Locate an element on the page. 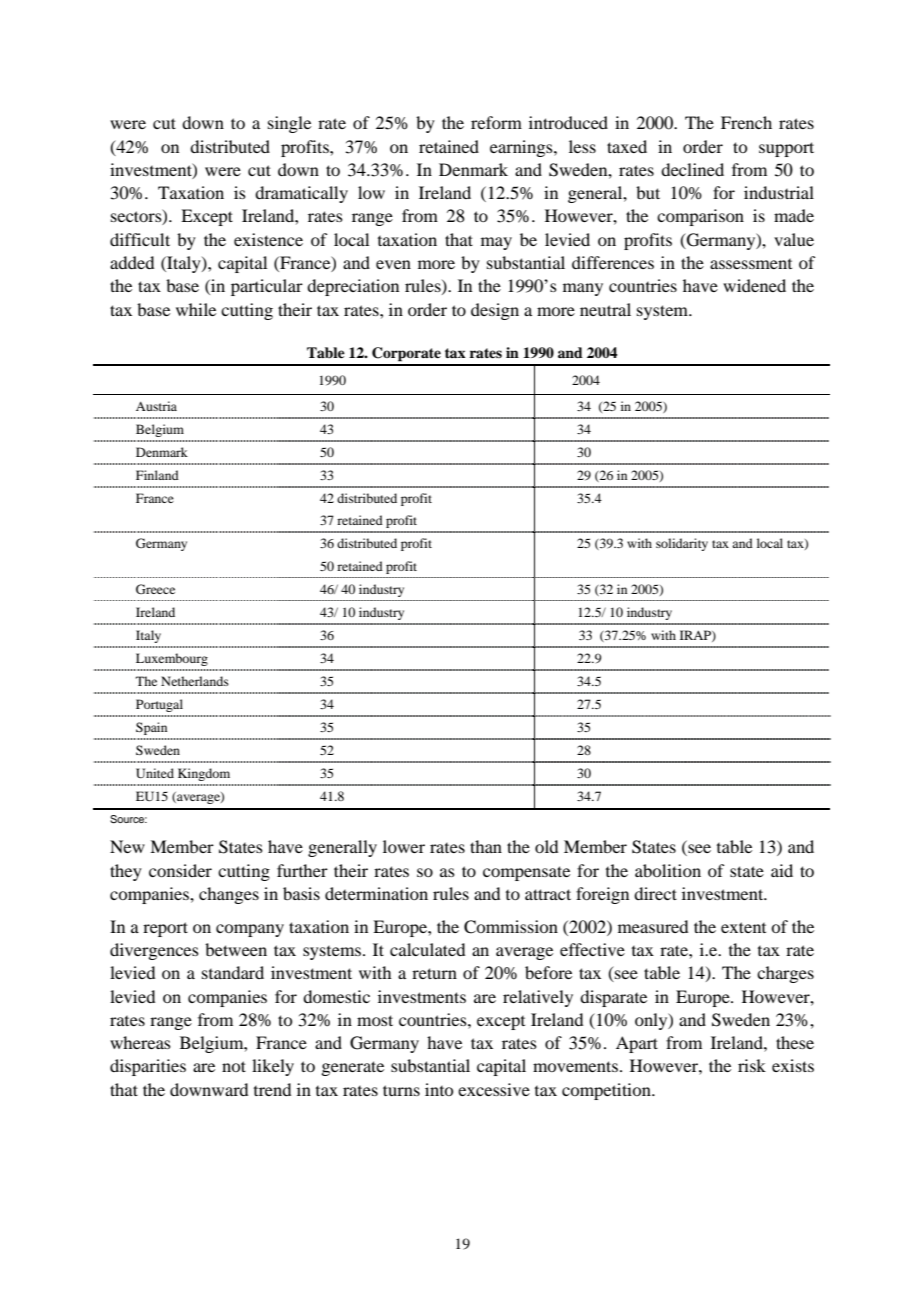 This page has height=1308, width=924. reform is located at coordinates (496, 122).
